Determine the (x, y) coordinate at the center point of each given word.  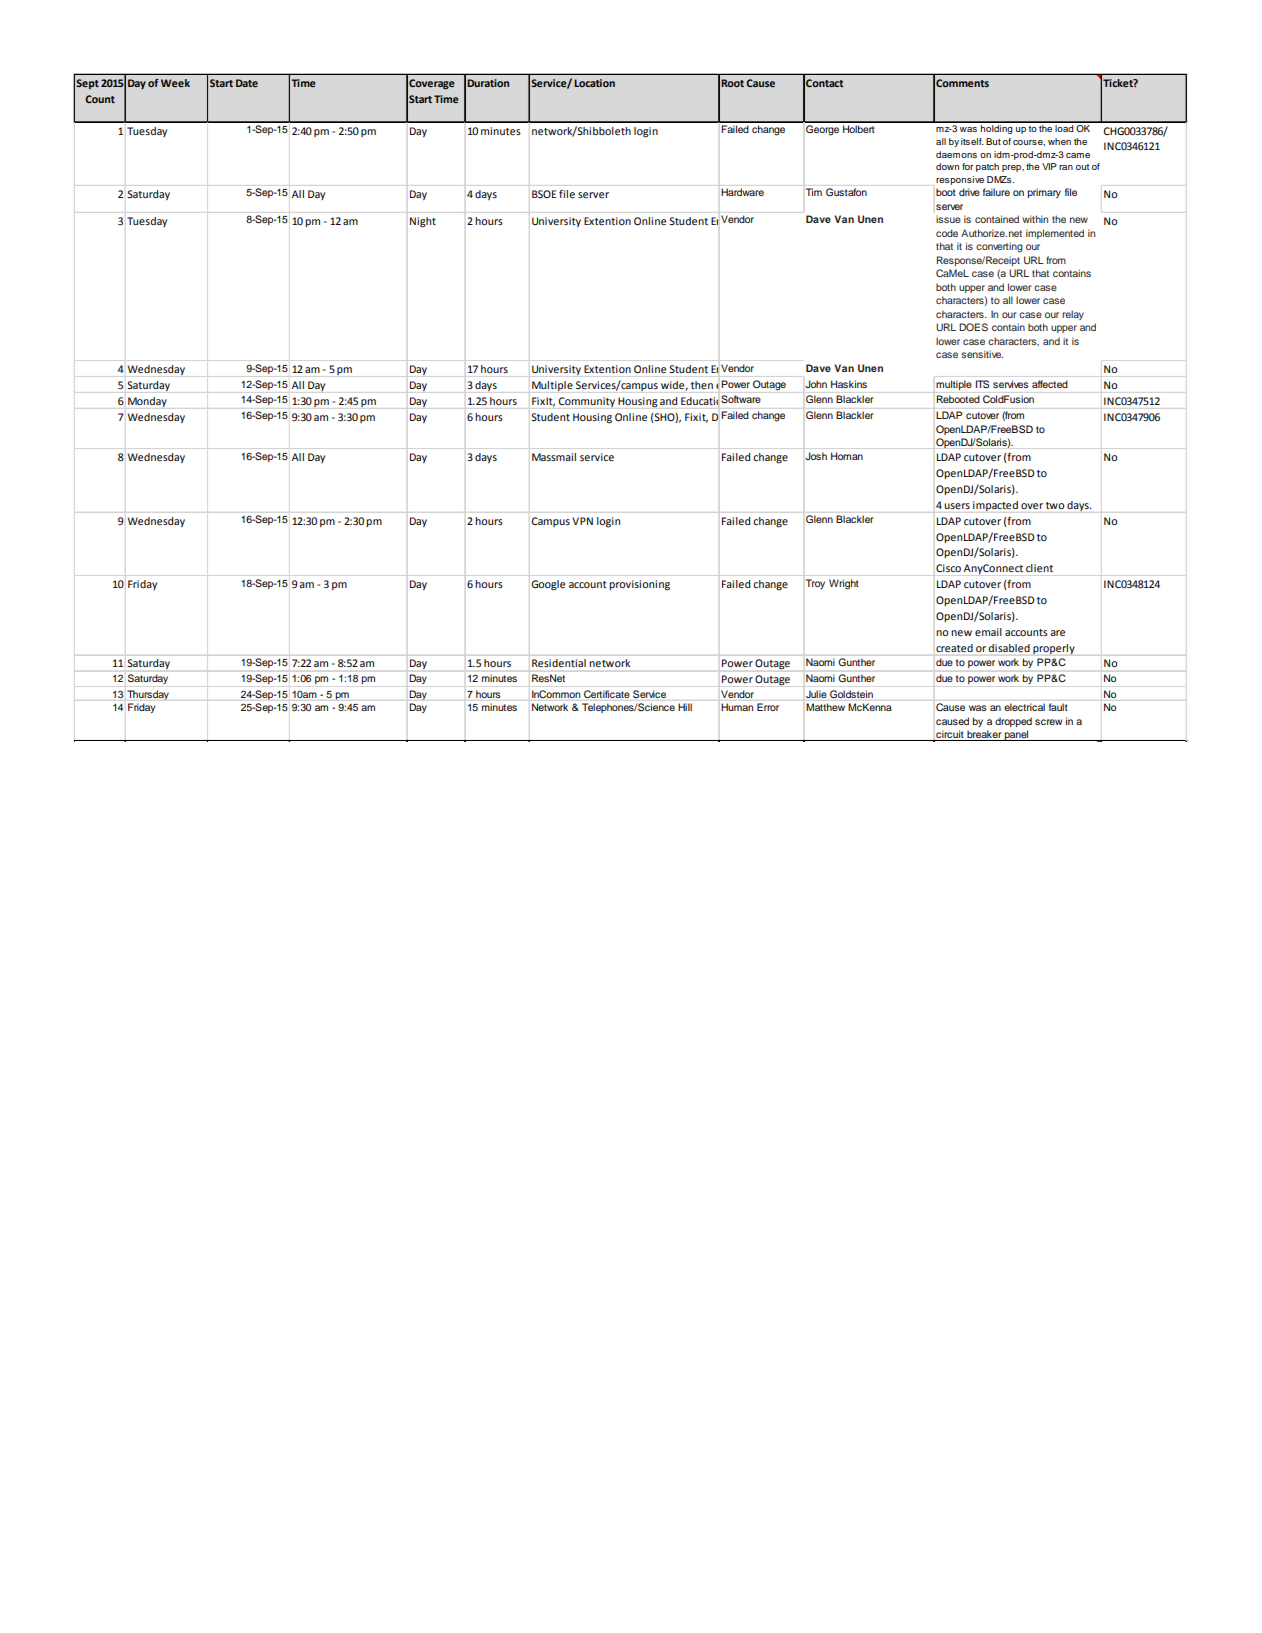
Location (594, 83)
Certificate (607, 694)
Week (175, 83)
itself (972, 141)
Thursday (148, 695)
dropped (1013, 722)
